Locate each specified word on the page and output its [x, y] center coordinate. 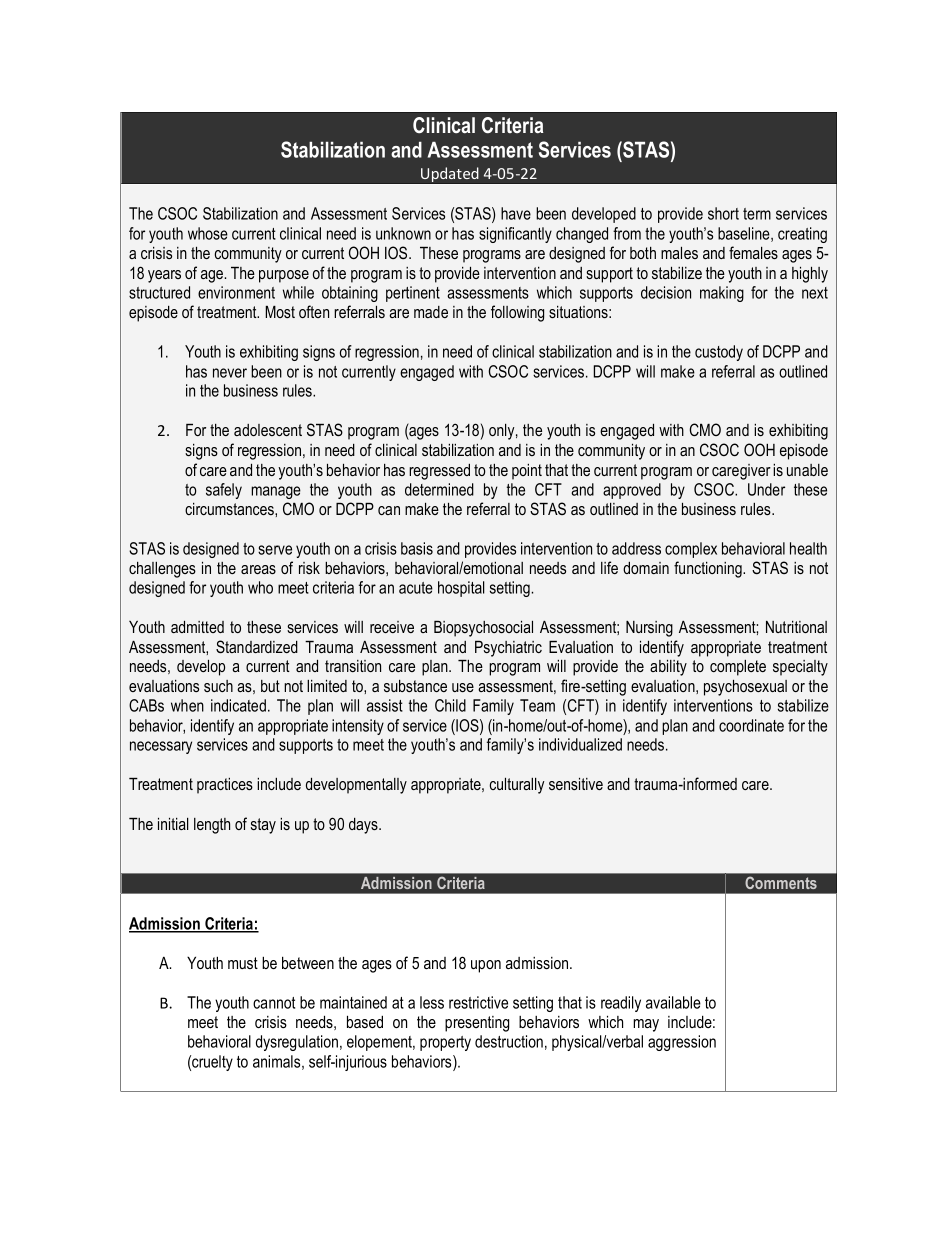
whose [208, 233]
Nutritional [796, 627]
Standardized [257, 646]
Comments [781, 883]
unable [807, 470]
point [527, 472]
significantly [515, 235]
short [723, 213]
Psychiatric [508, 649]
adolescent [268, 430]
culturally [517, 786]
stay [263, 826]
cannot [274, 1003]
